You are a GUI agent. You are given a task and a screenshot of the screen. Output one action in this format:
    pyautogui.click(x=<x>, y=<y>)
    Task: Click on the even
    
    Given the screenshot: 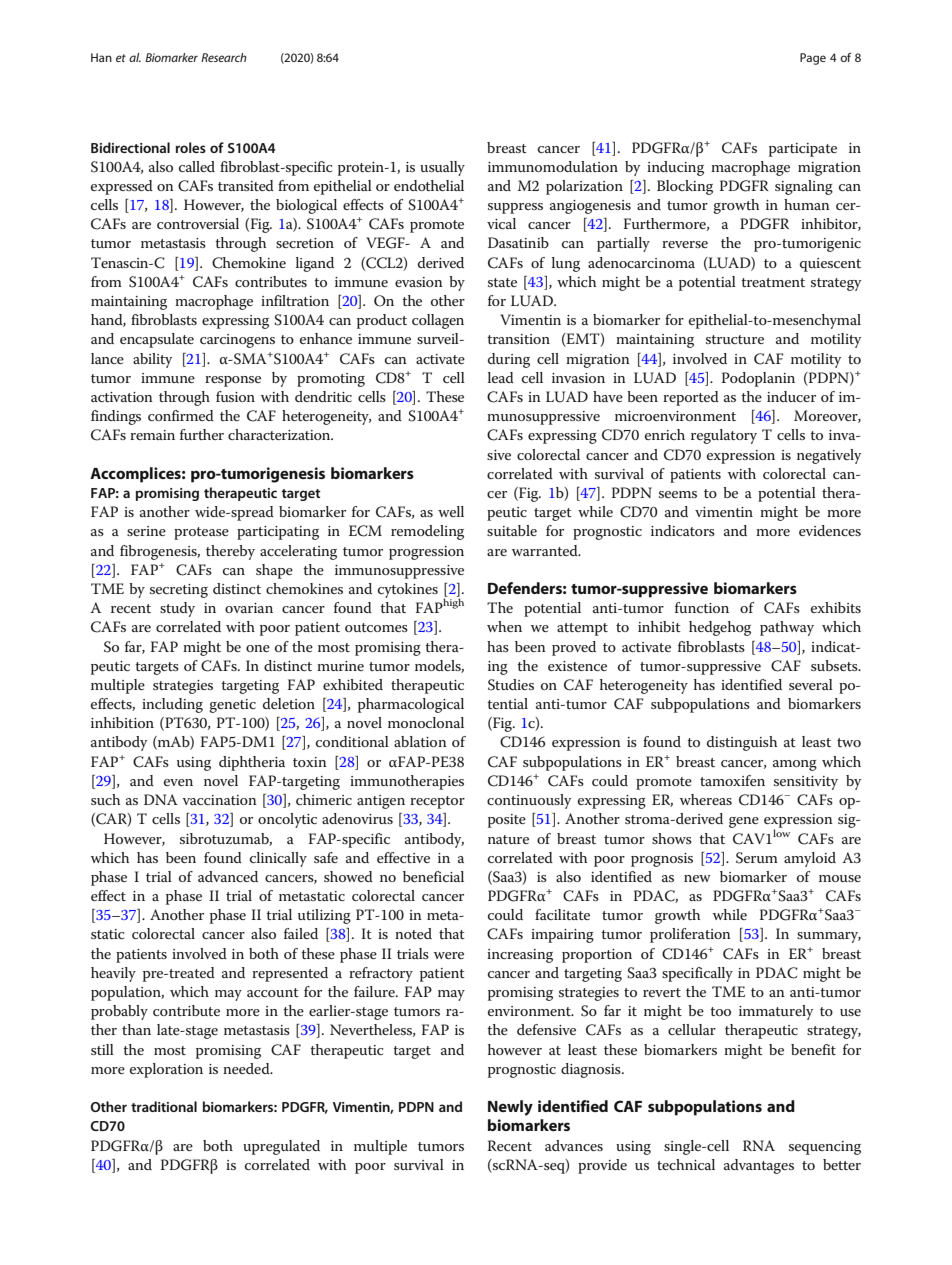 What is the action you would take?
    pyautogui.click(x=178, y=782)
